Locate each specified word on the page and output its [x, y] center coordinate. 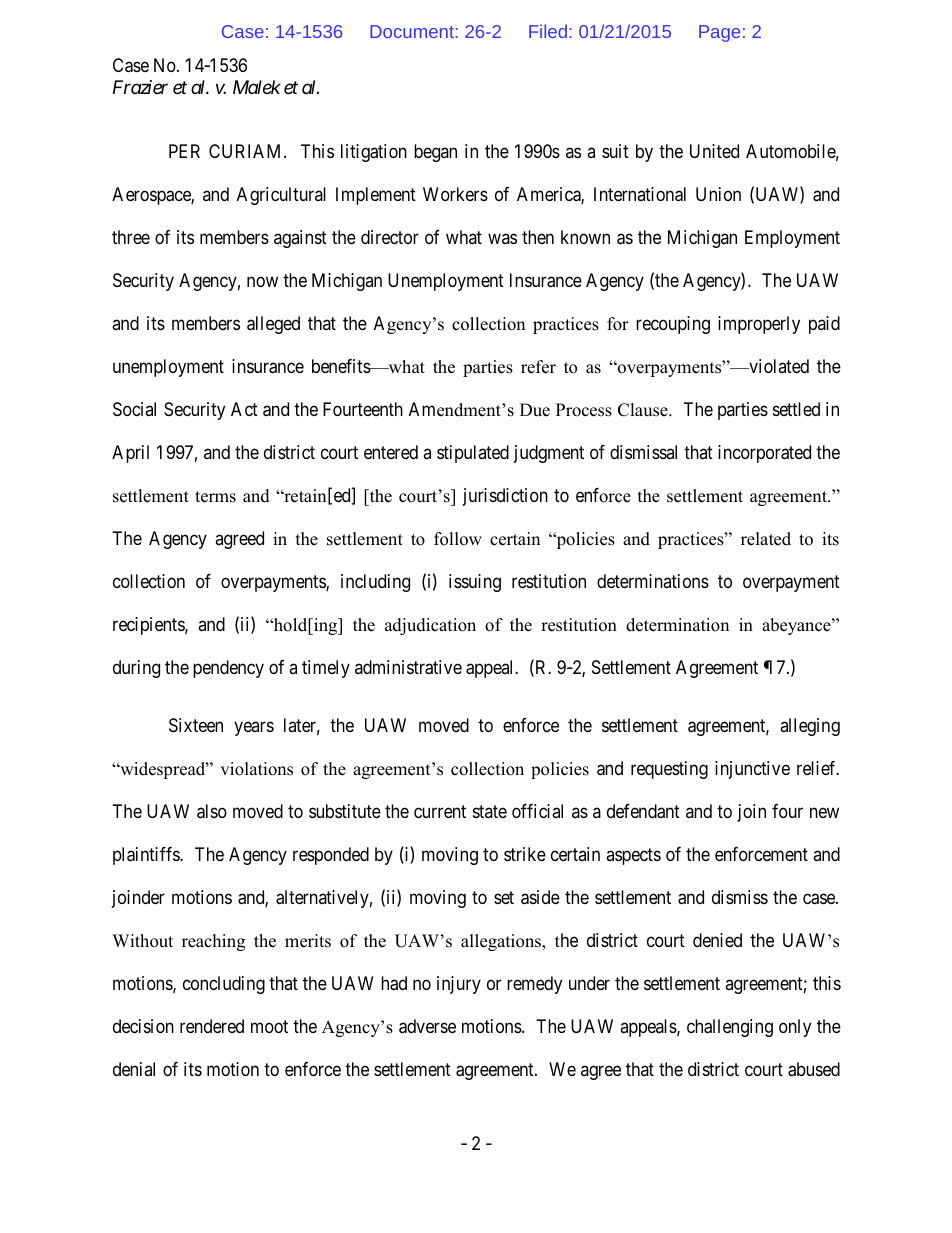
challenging [730, 1028]
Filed [548, 31]
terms [215, 497]
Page [719, 33]
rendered [212, 1026]
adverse [427, 1026]
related [766, 539]
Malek [257, 87]
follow [458, 539]
